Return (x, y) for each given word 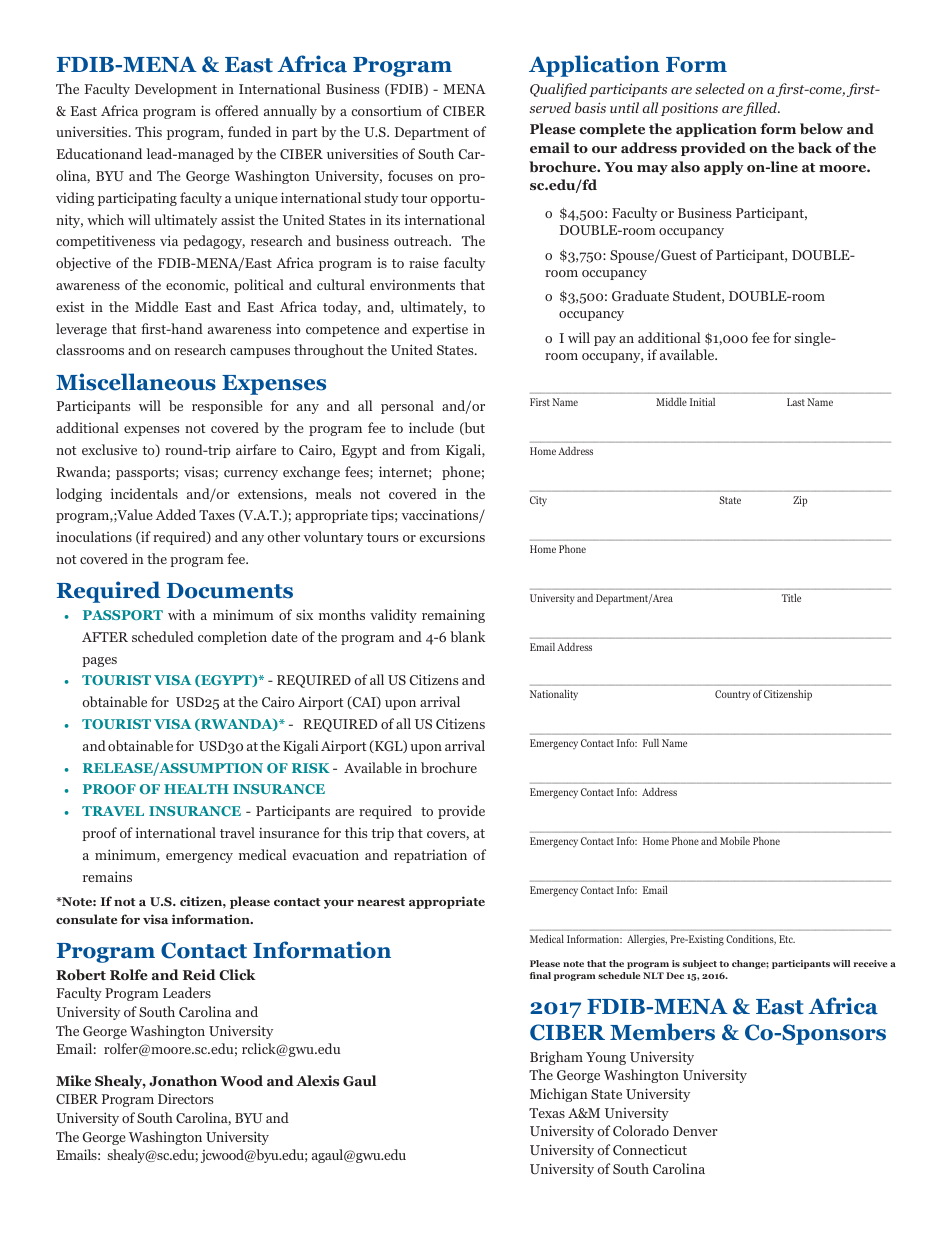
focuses (410, 175)
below (821, 128)
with (181, 614)
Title (791, 598)
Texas (547, 1113)
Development (176, 90)
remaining (453, 616)
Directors (185, 1098)
